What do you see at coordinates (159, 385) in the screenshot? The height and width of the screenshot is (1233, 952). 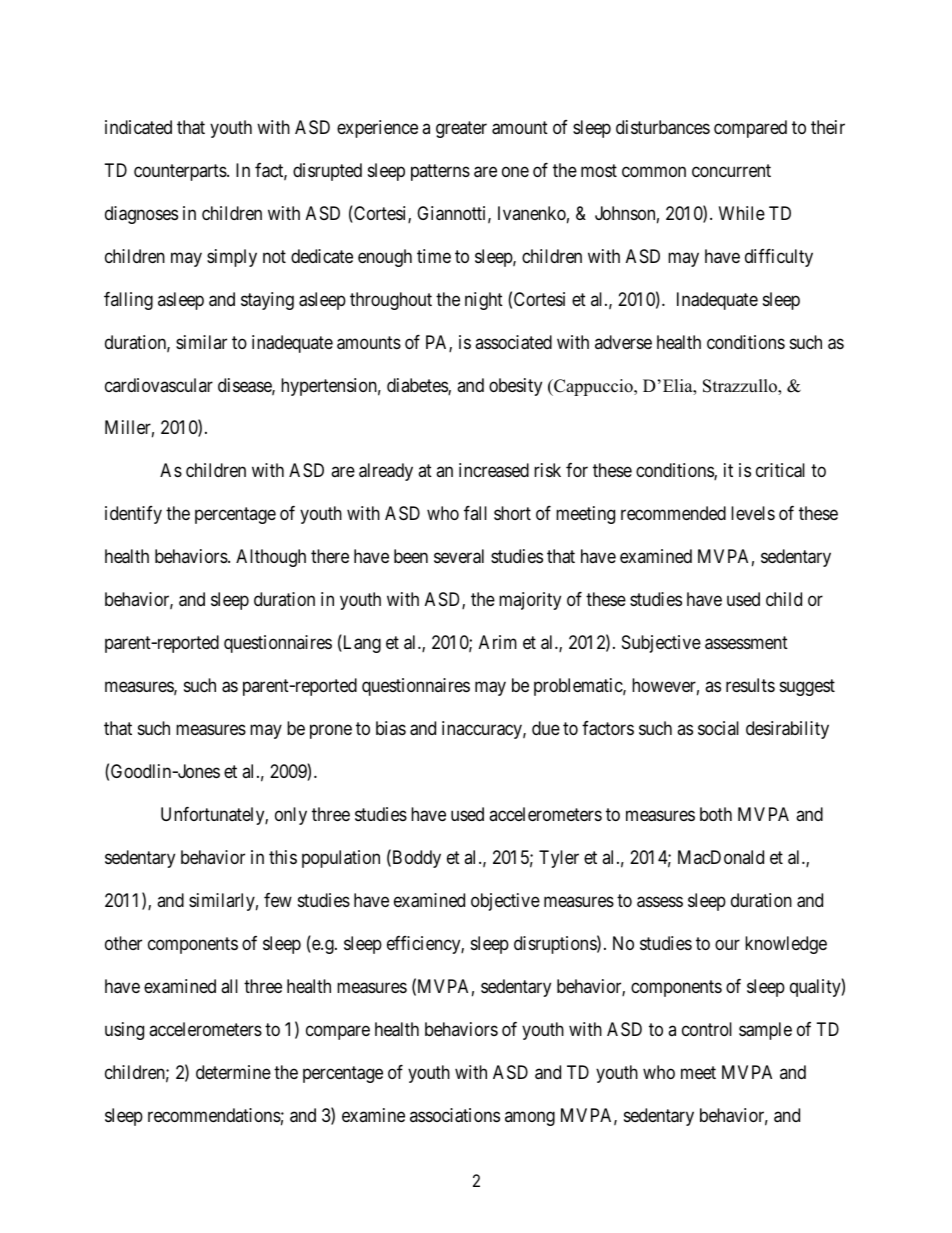 I see `cardiovascular` at bounding box center [159, 385].
